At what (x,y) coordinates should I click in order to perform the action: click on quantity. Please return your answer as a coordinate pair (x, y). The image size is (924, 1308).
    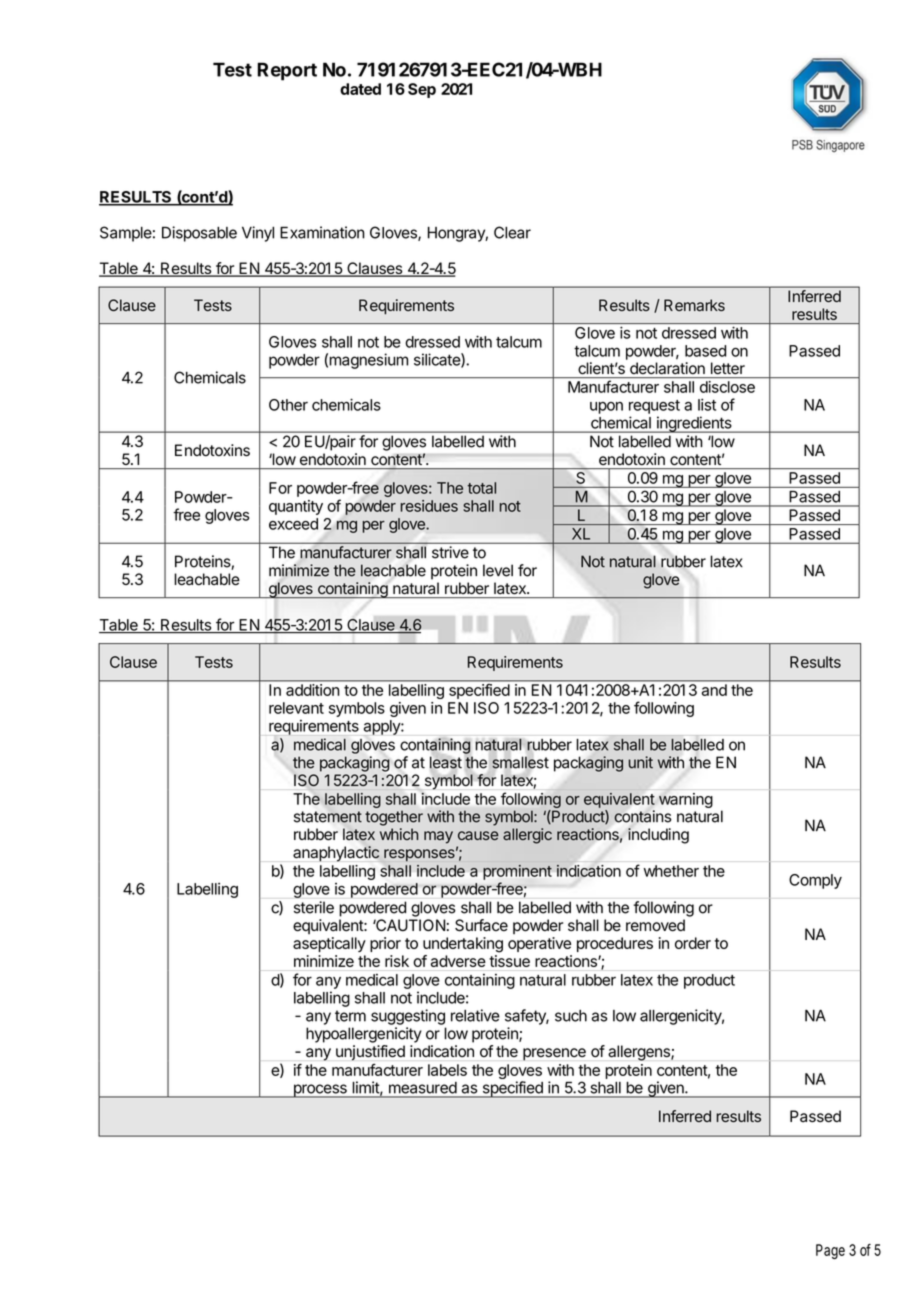
    Looking at the image, I should click on (296, 507).
